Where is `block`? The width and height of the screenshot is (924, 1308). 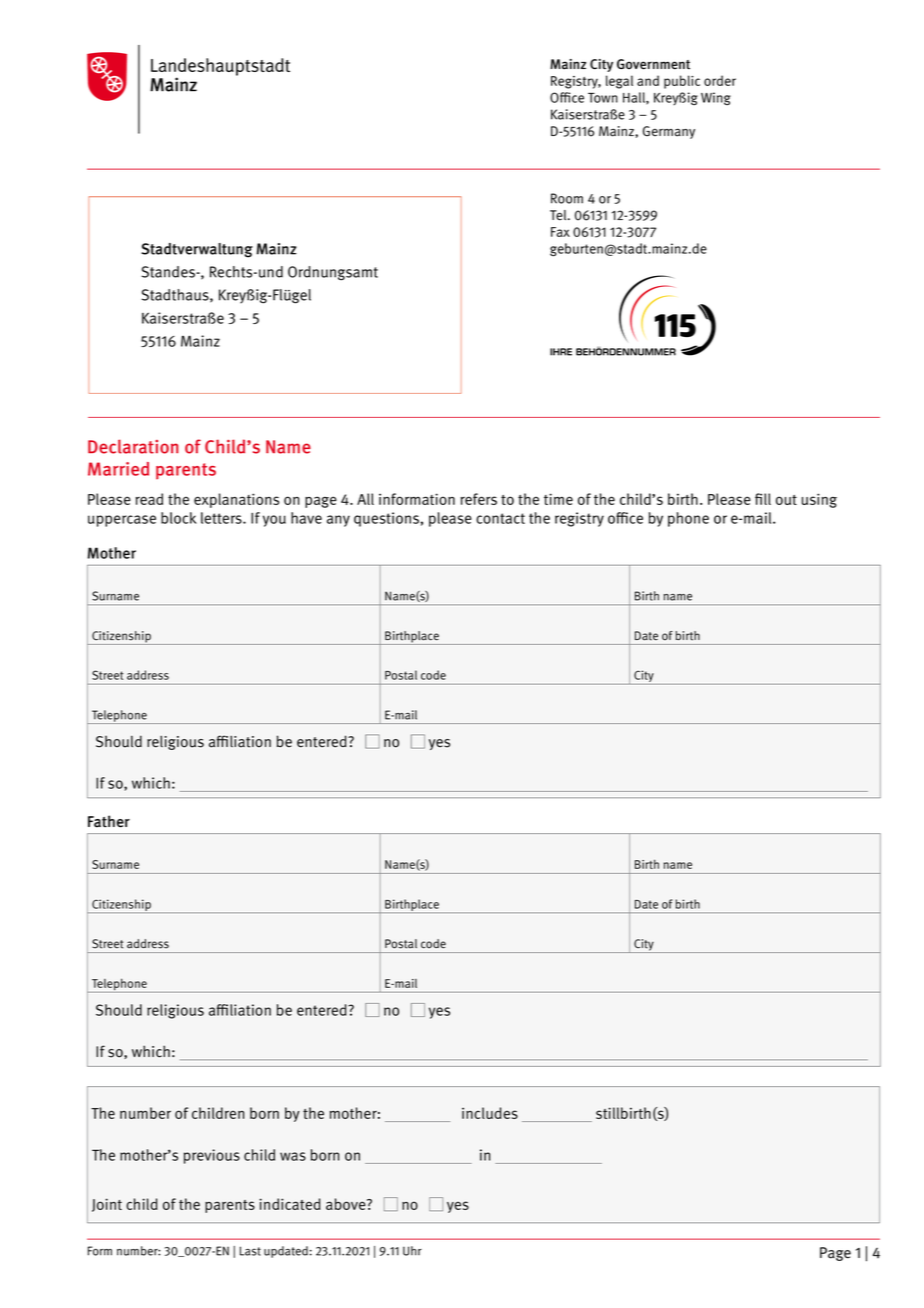 block is located at coordinates (179, 518).
